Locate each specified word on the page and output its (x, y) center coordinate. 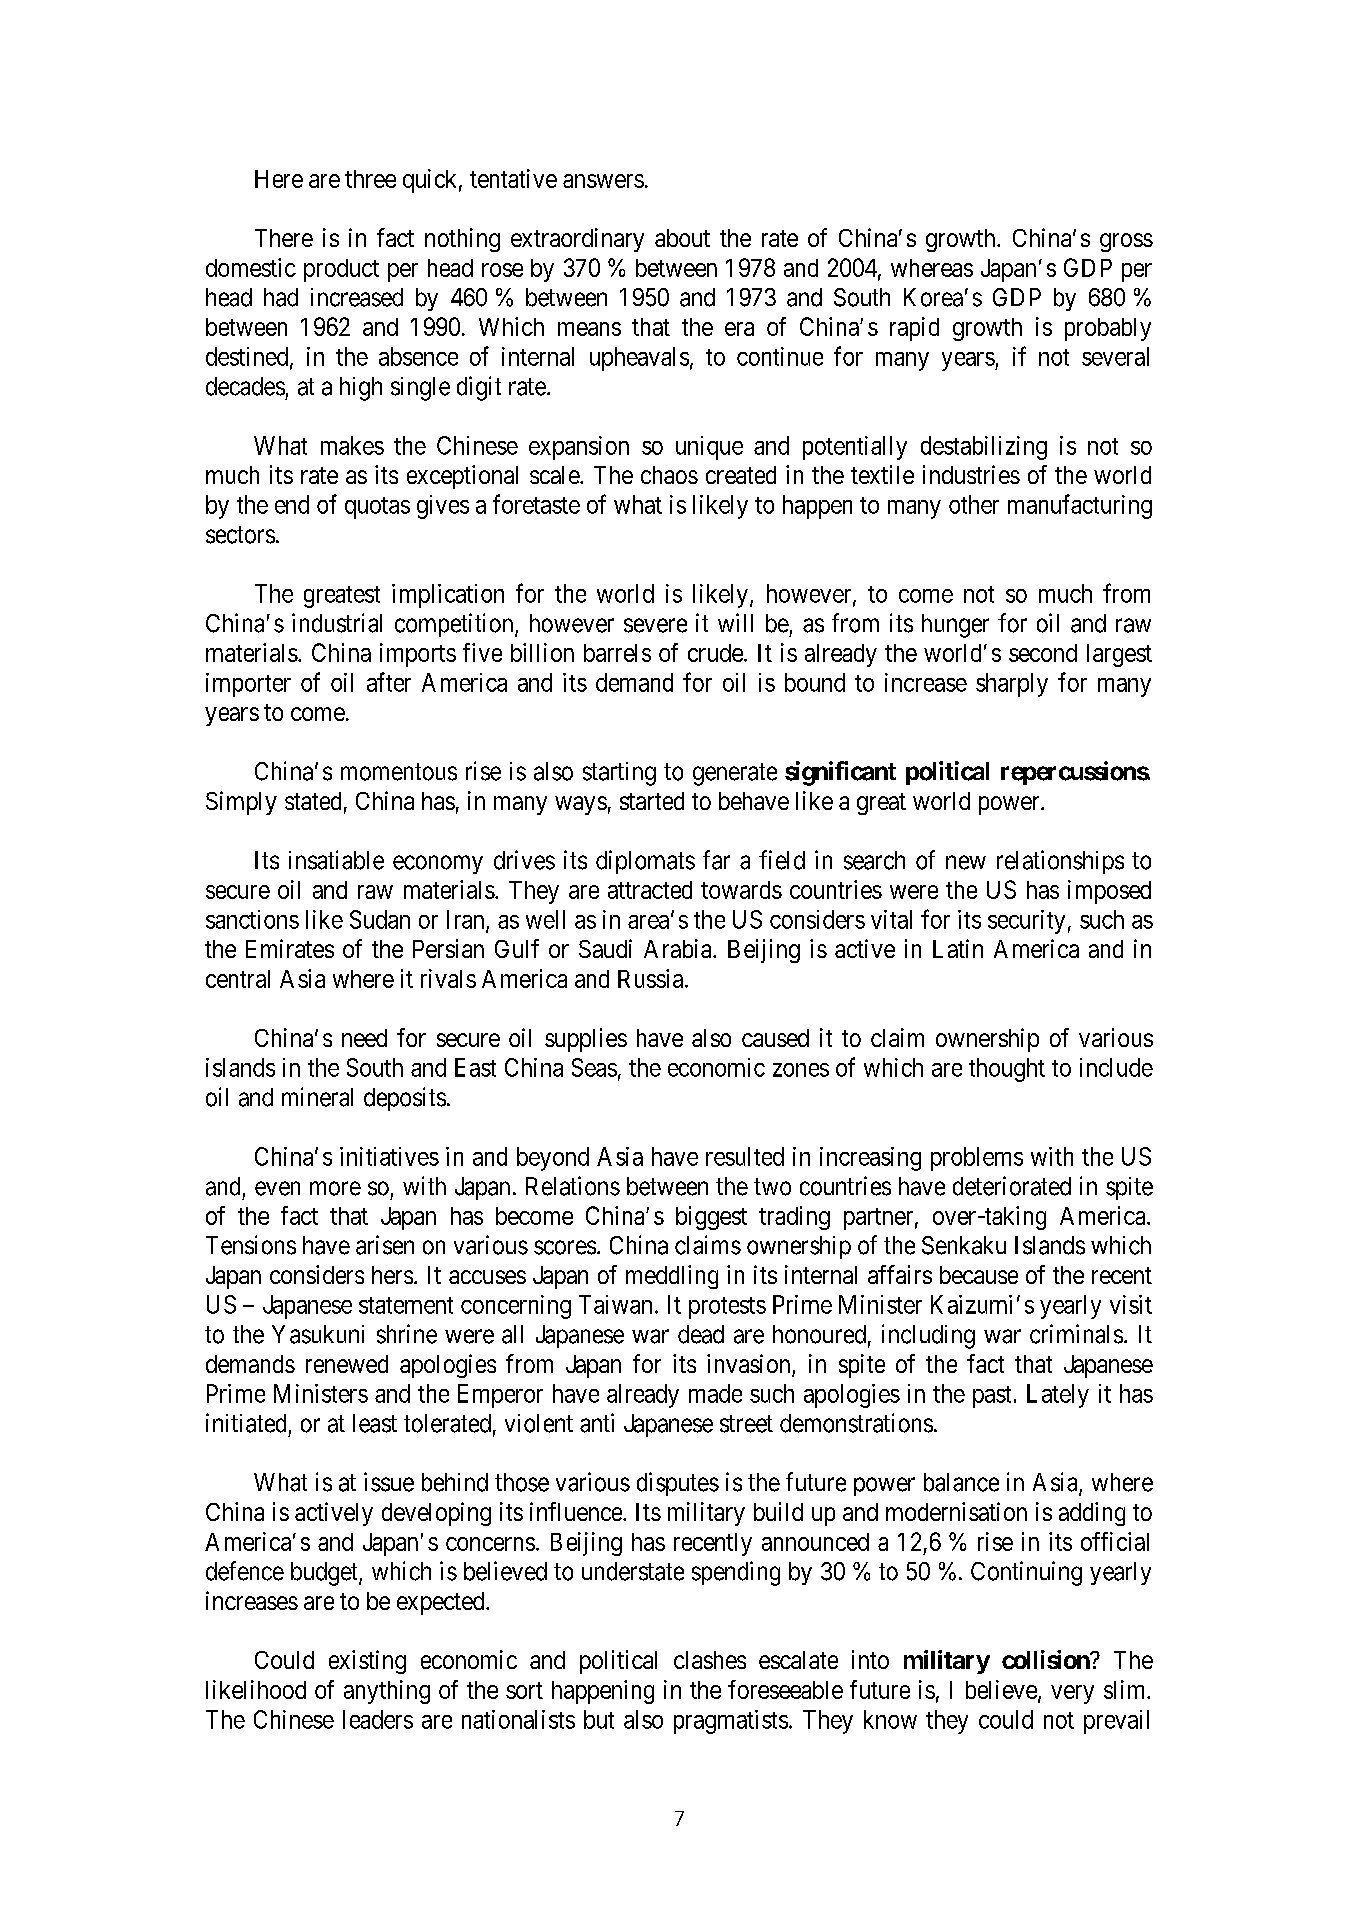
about (682, 238)
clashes (710, 1660)
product (341, 270)
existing (367, 1662)
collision (1046, 1659)
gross (1126, 242)
